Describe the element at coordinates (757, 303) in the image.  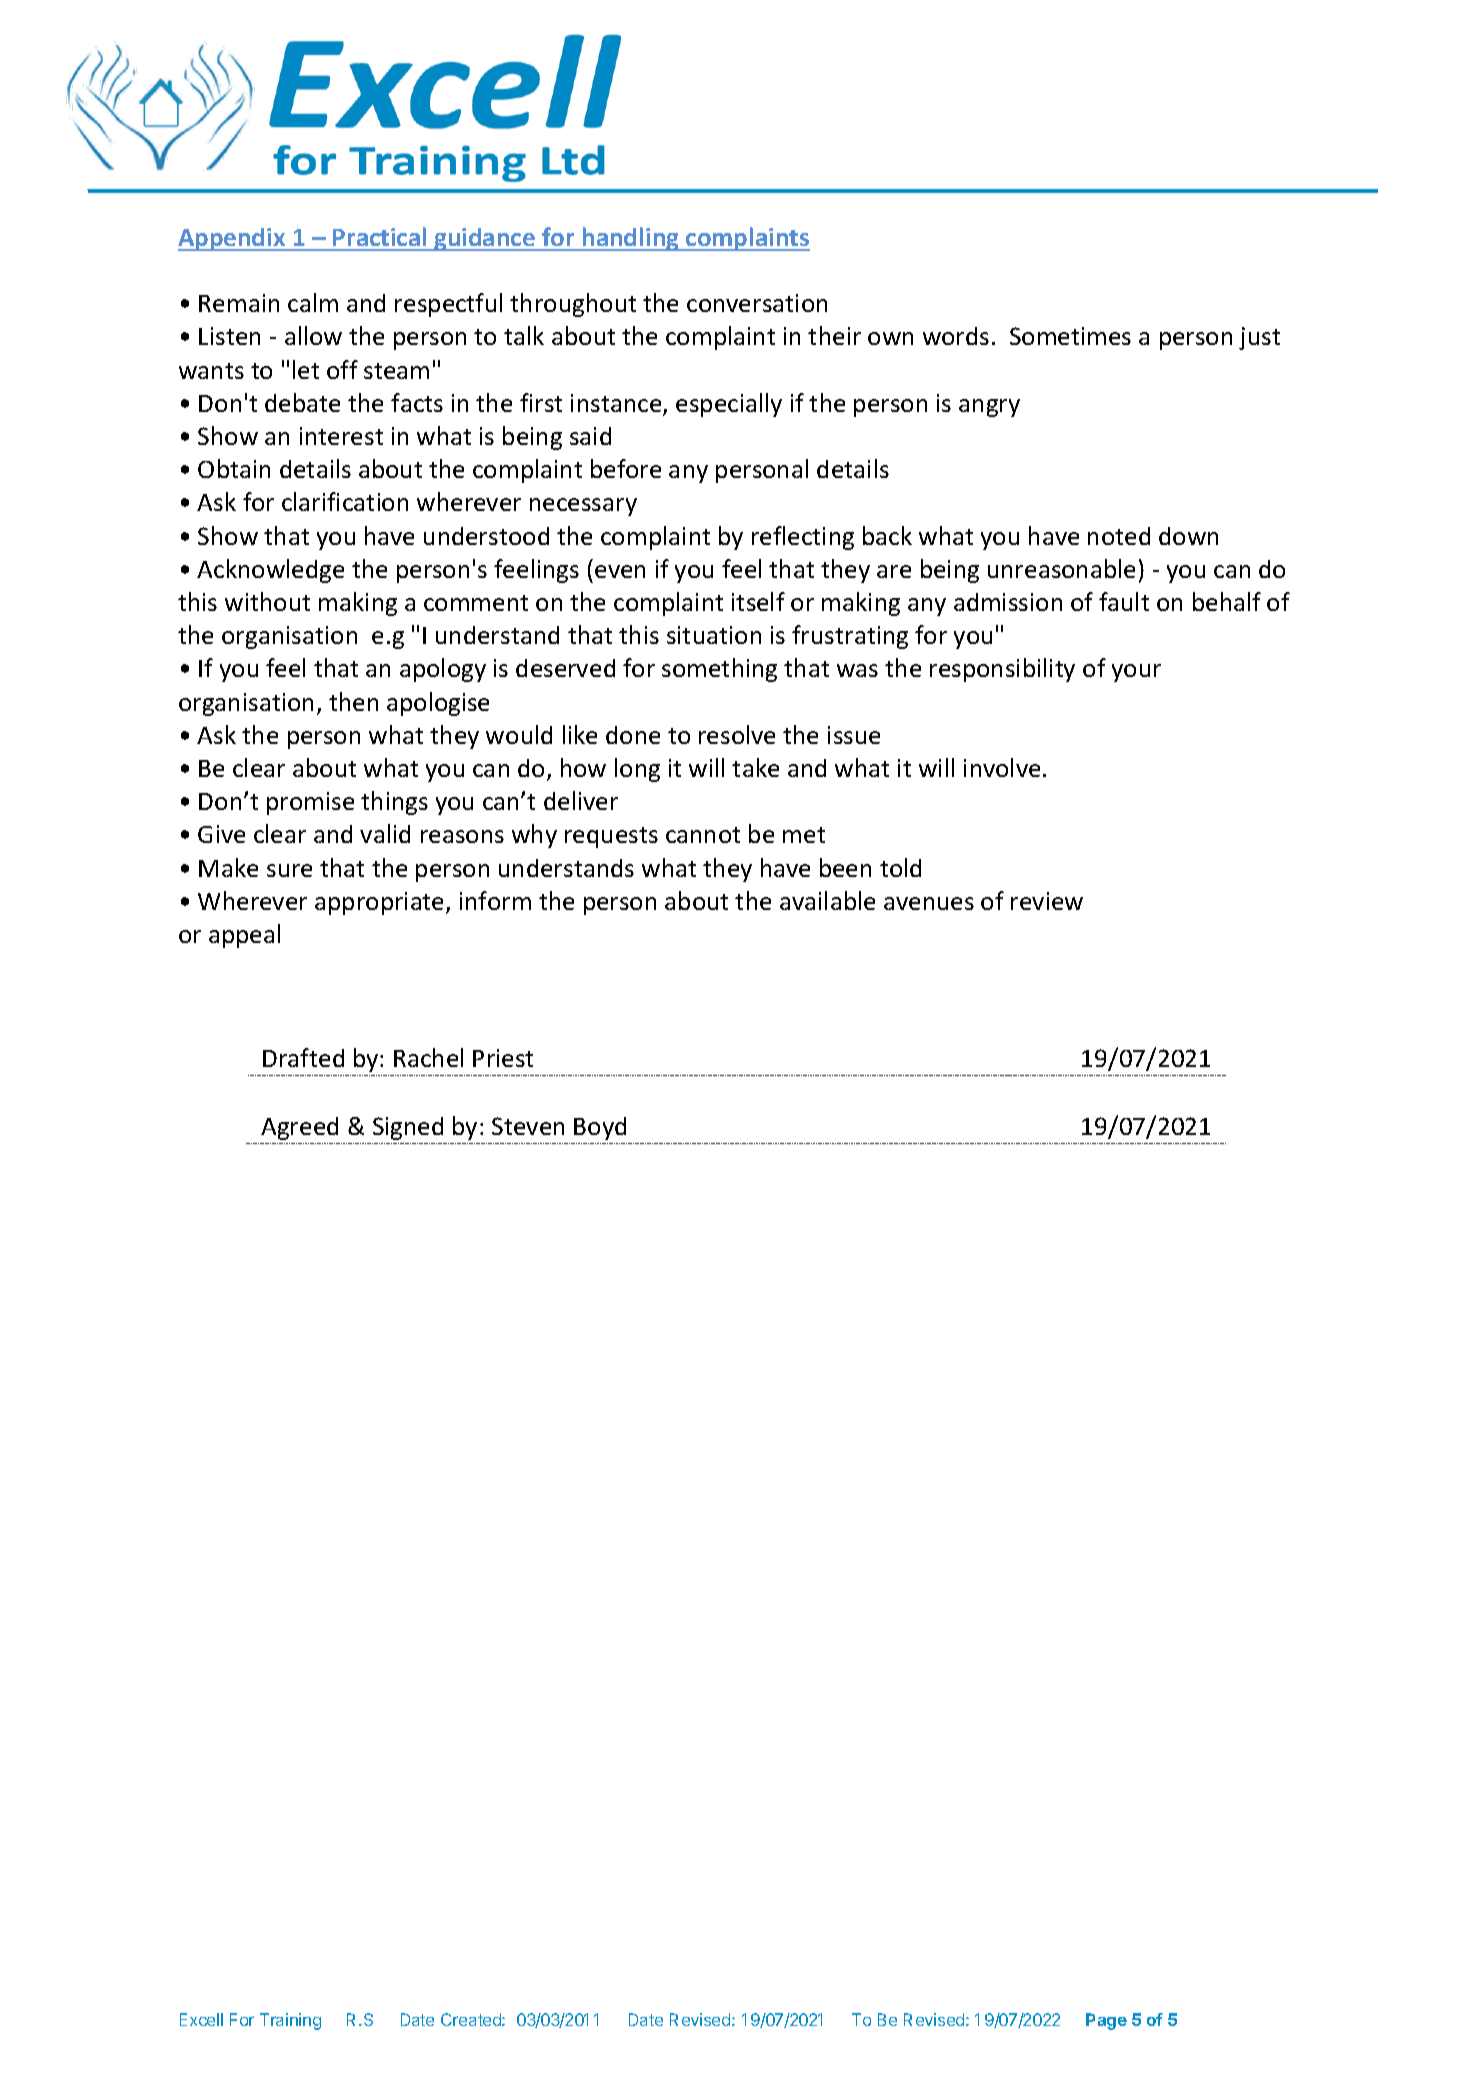
I see `conversation` at that location.
